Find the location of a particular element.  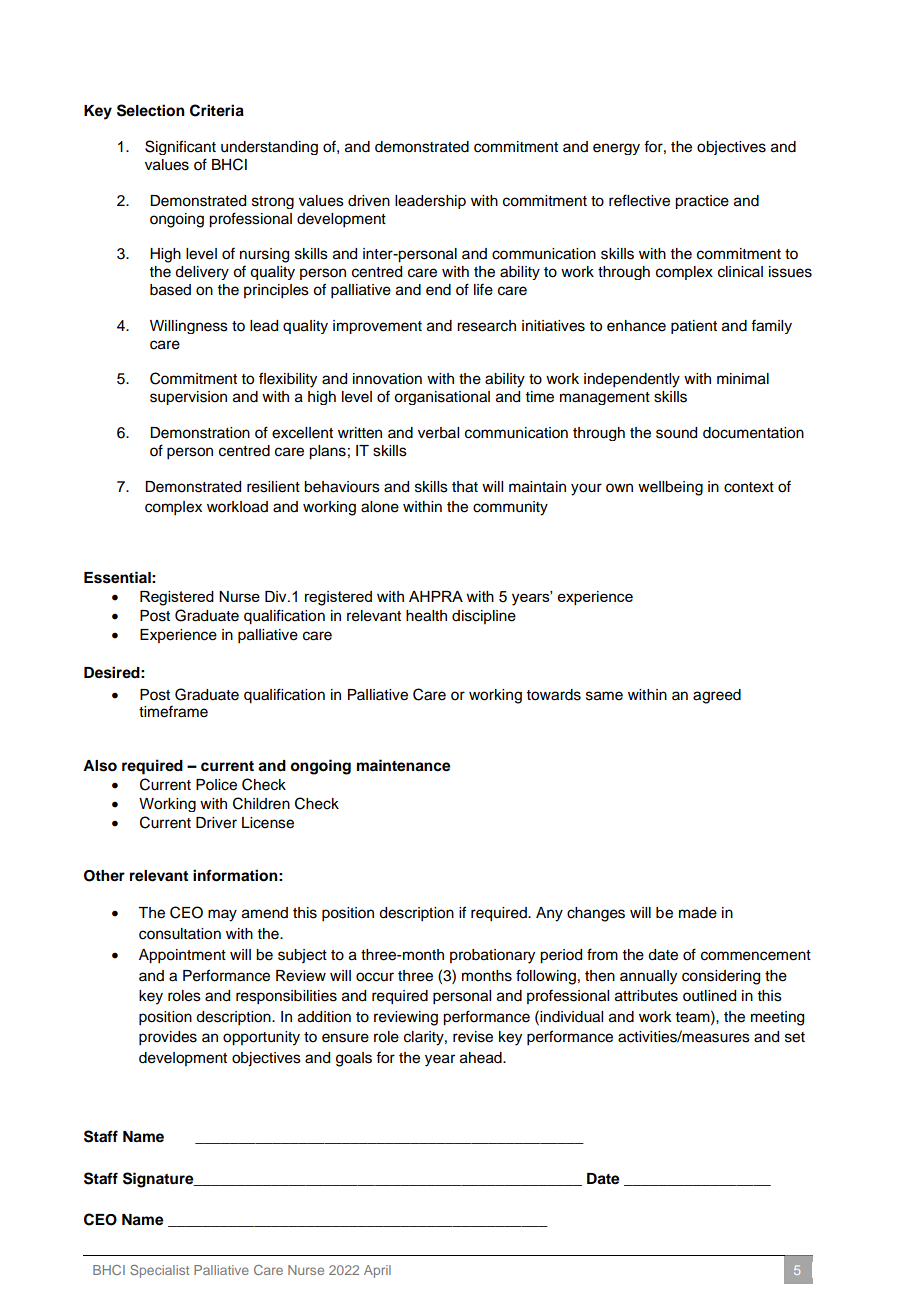

health is located at coordinates (426, 616).
